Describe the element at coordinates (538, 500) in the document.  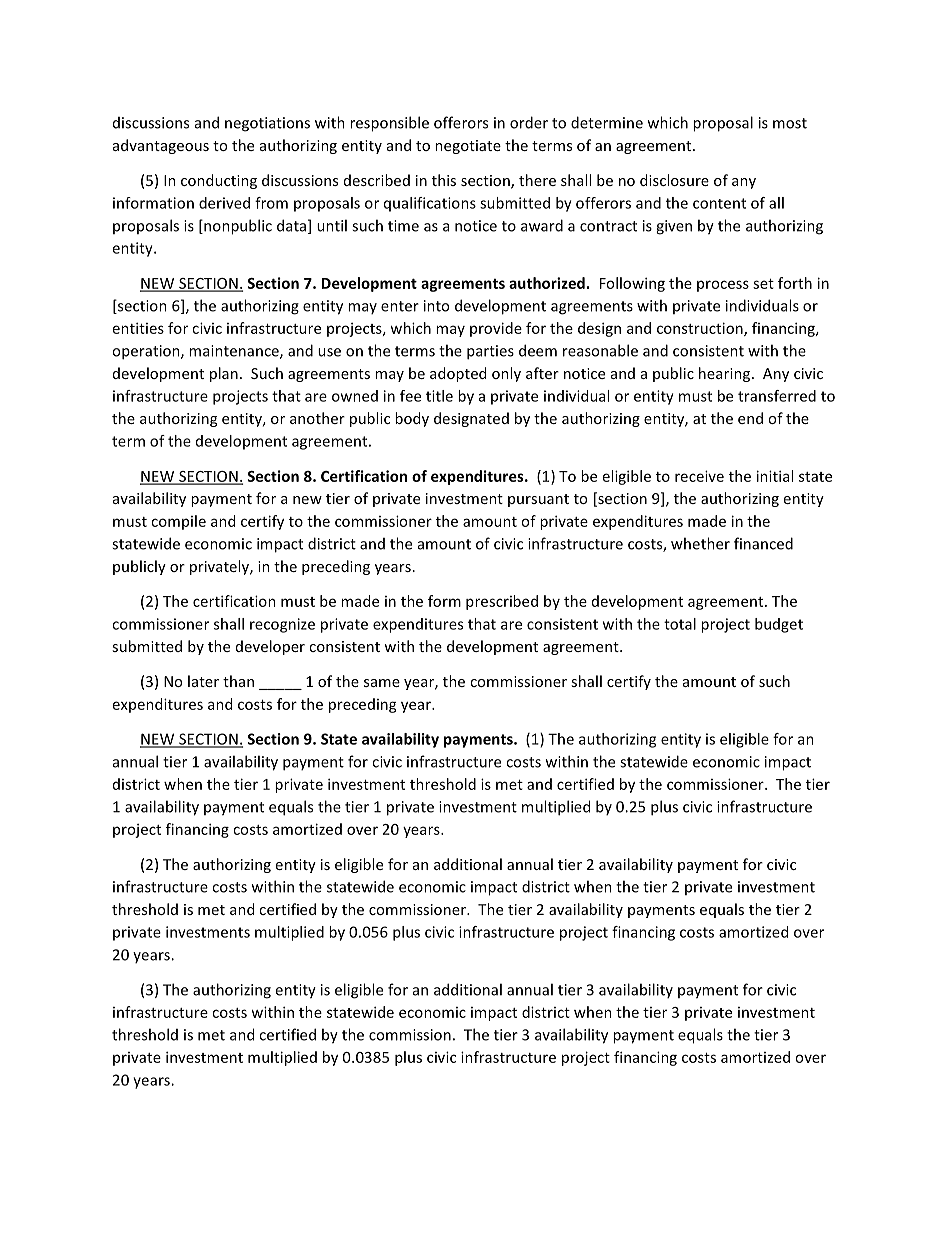
I see `pursuant` at that location.
